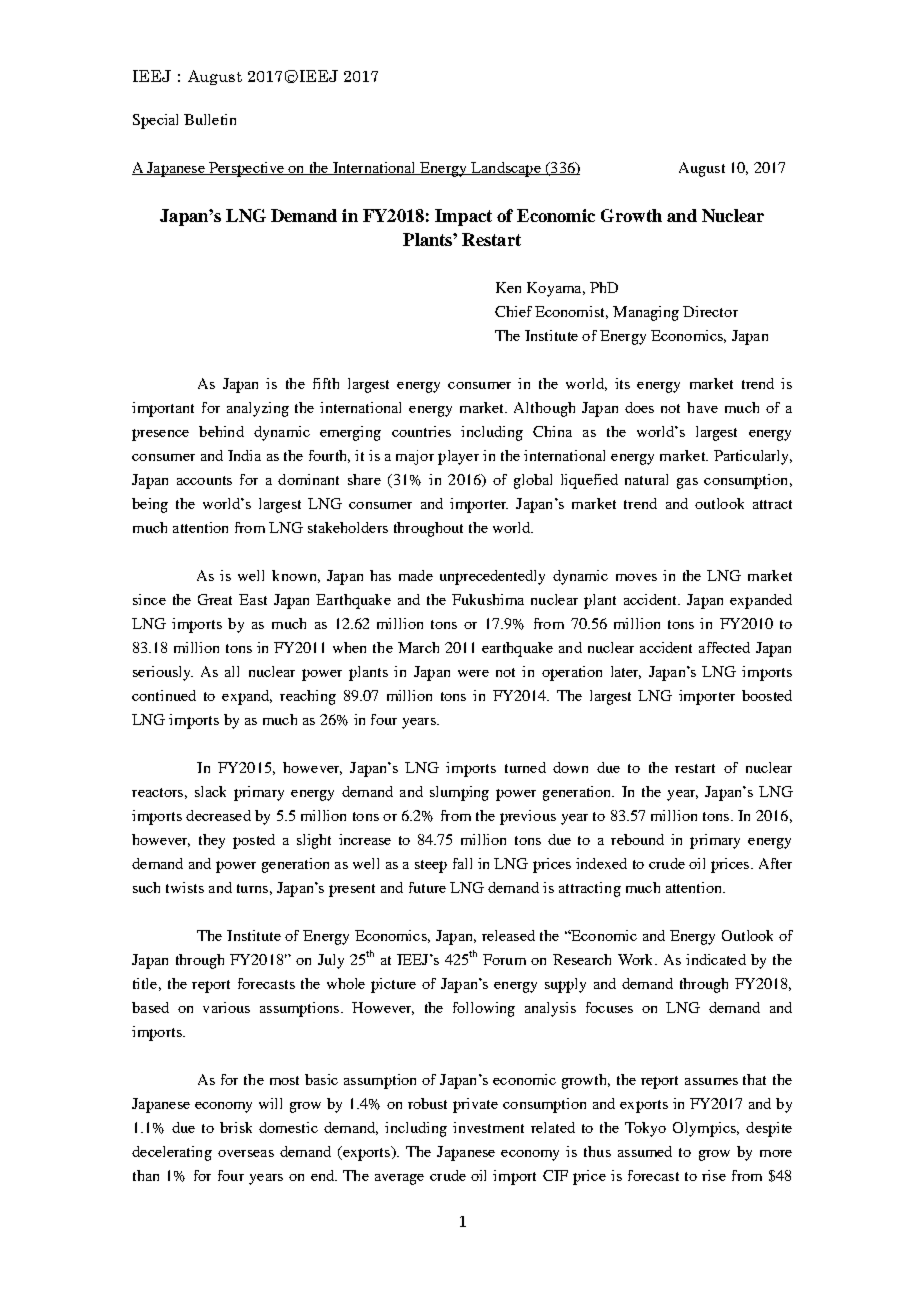  What do you see at coordinates (252, 888) in the screenshot?
I see `turns` at bounding box center [252, 888].
